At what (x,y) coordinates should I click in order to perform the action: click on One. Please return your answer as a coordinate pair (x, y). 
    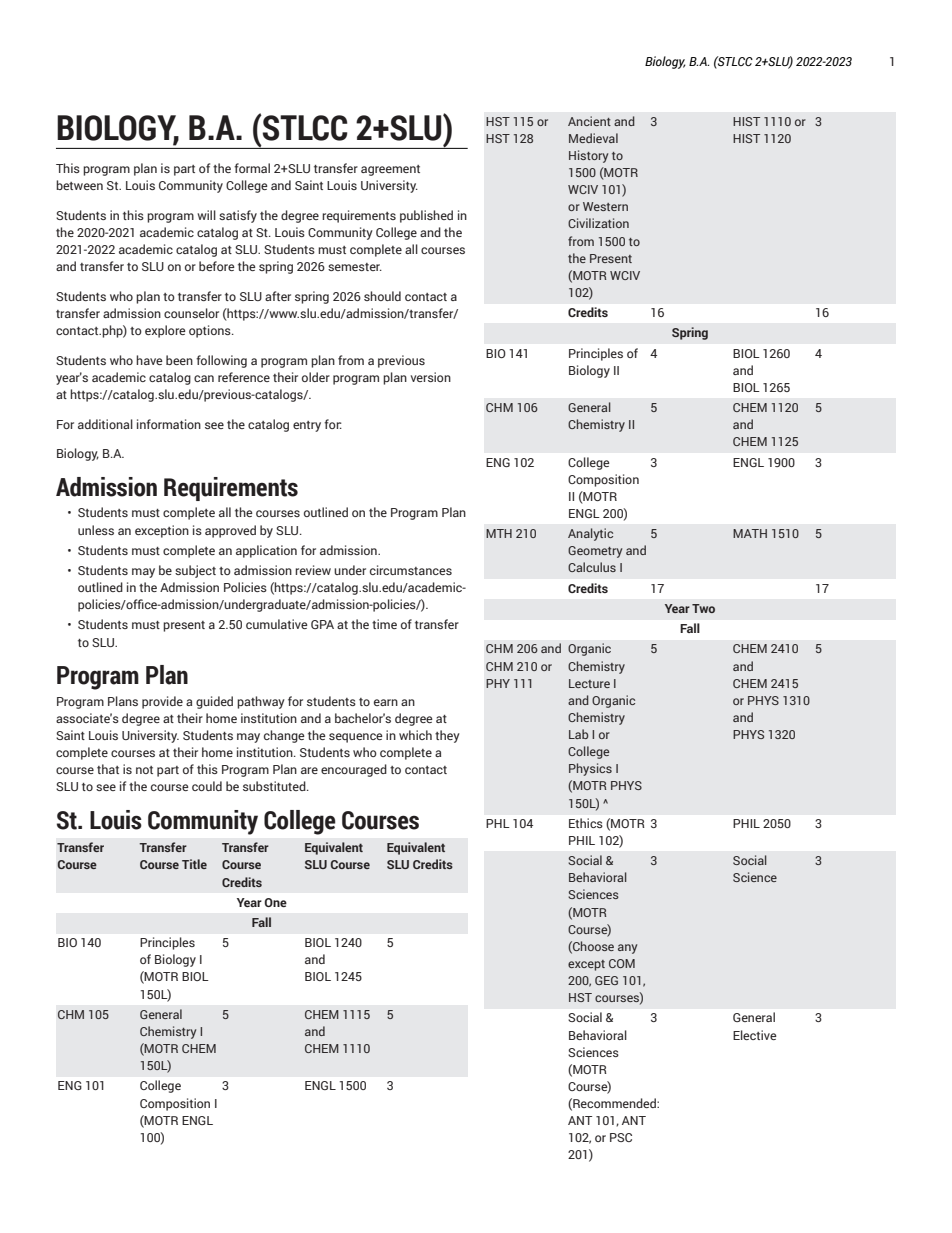
    Looking at the image, I should click on (275, 902).
